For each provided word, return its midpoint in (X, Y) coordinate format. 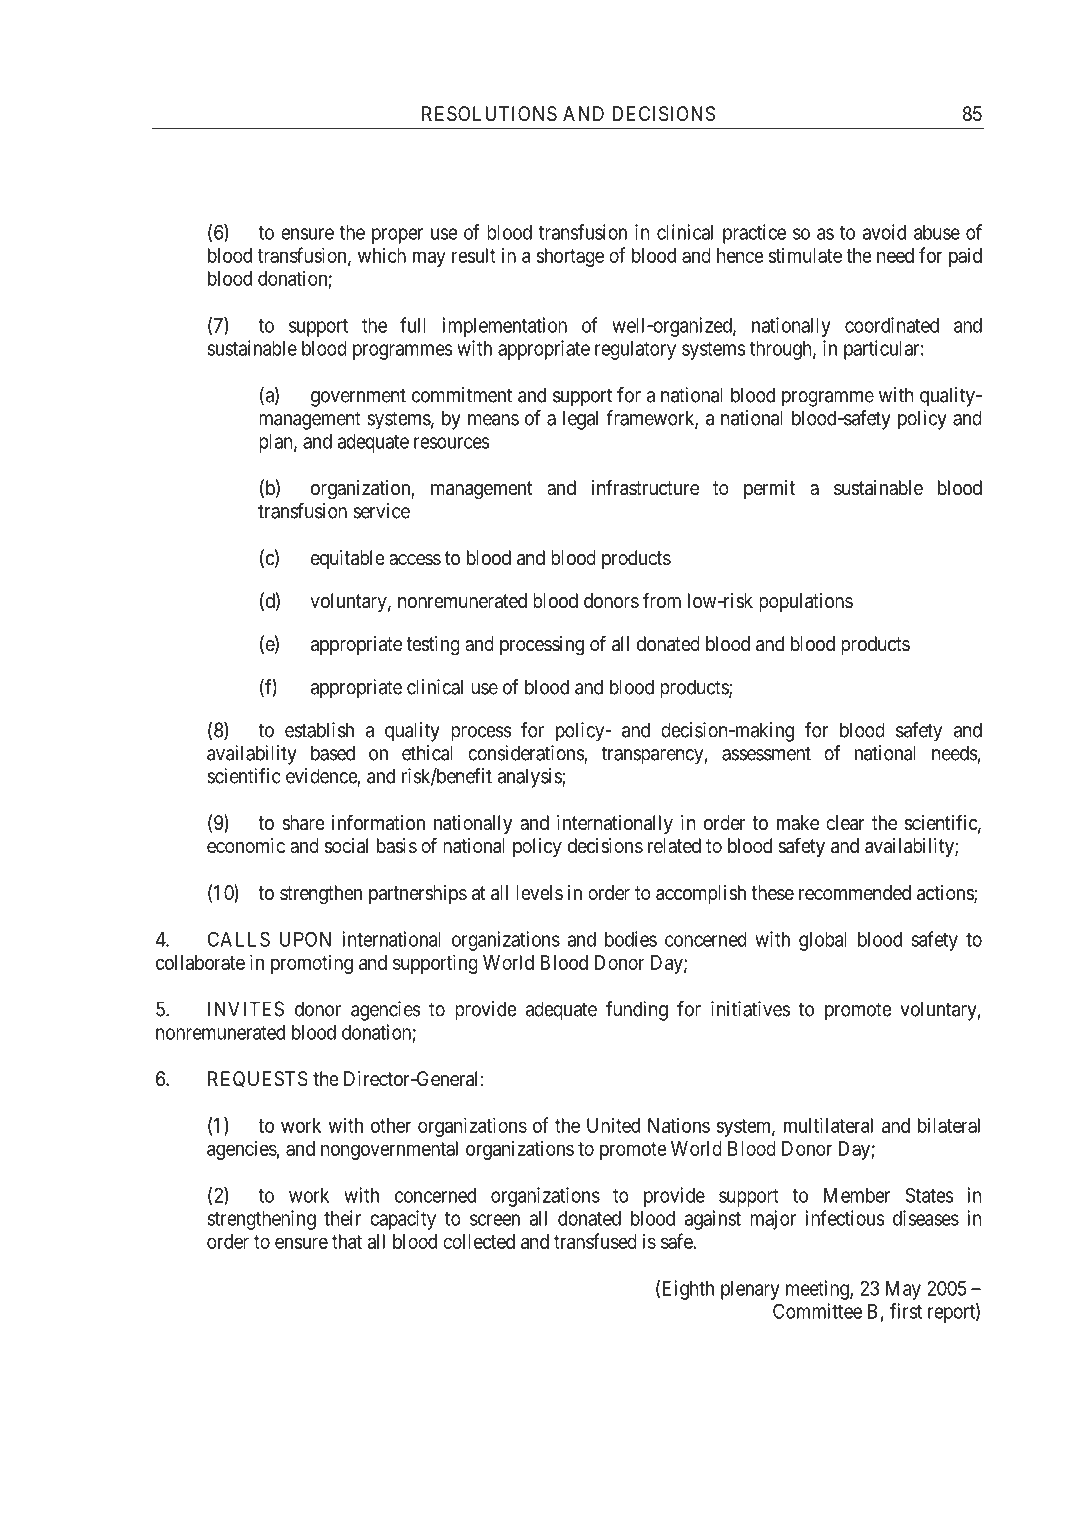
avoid (884, 232)
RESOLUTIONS (489, 113)
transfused (595, 1241)
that (347, 1241)
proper (397, 236)
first (906, 1311)
